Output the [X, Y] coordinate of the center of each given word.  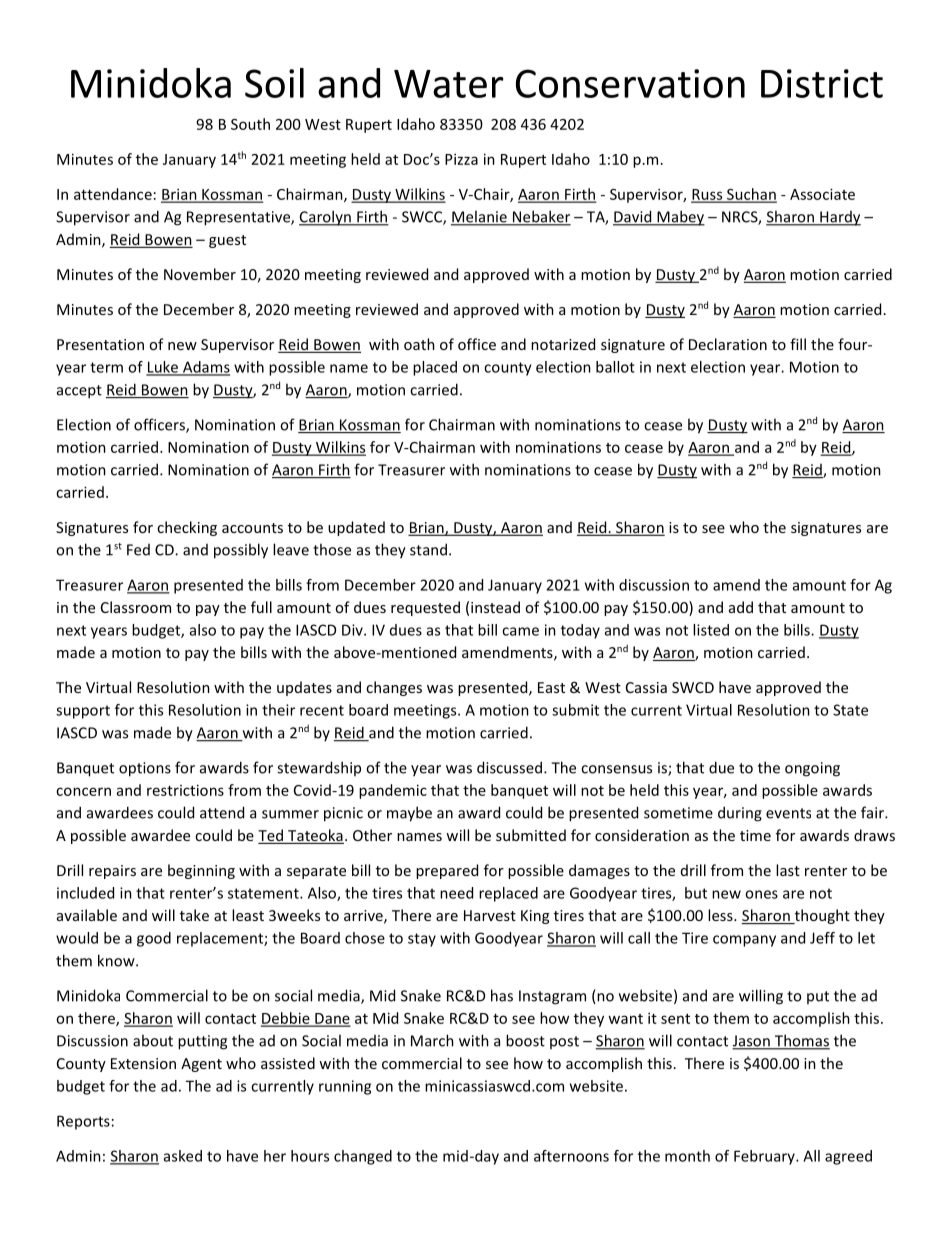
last [788, 870]
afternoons [571, 1156]
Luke [163, 368]
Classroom [136, 607]
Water [448, 84]
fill [798, 344]
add [741, 607]
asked [183, 1156]
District [822, 83]
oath [419, 344]
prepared [447, 871]
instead [495, 607]
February [765, 1157]
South [250, 124]
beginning [201, 871]
